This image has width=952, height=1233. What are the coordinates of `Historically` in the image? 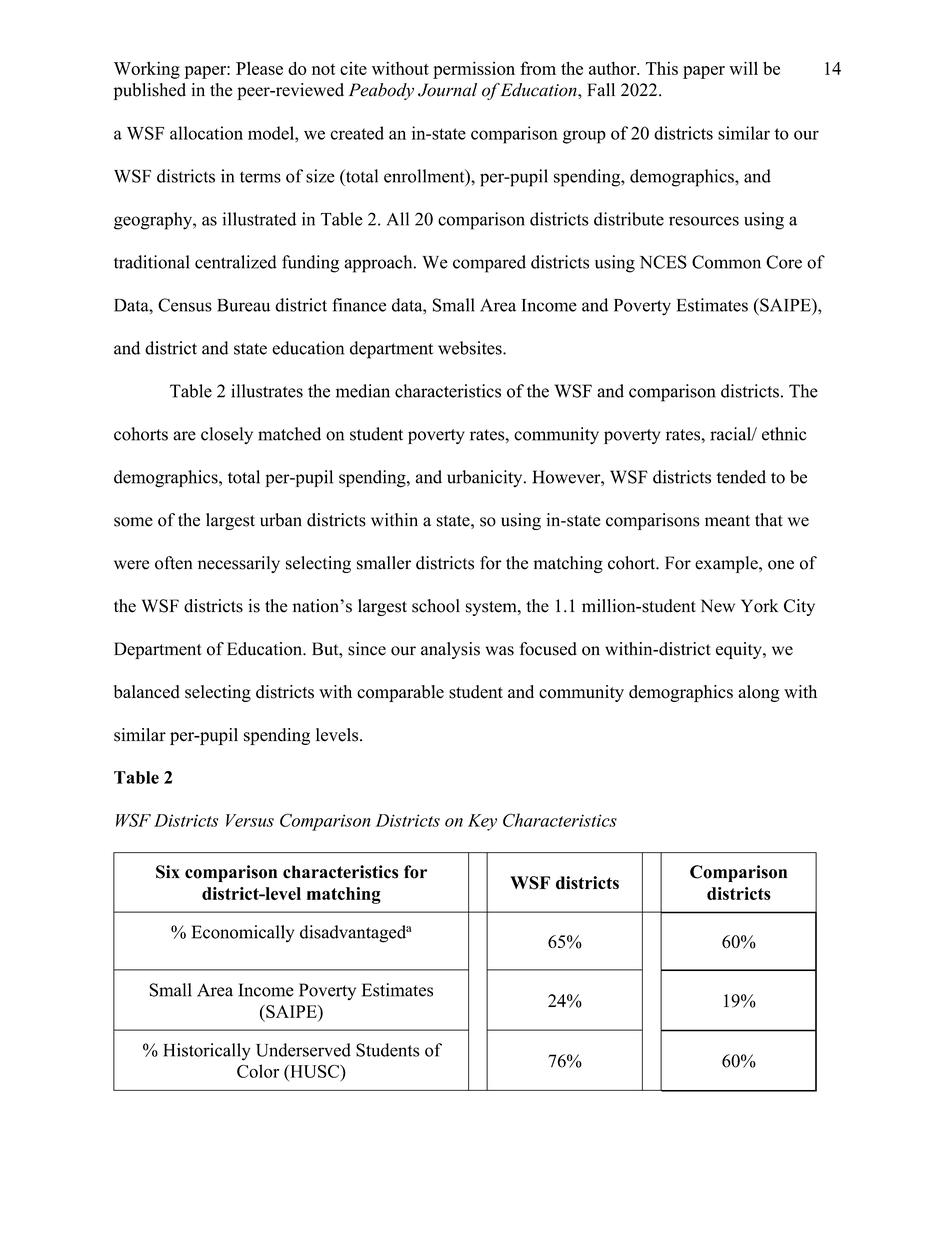 It's located at (207, 1052).
